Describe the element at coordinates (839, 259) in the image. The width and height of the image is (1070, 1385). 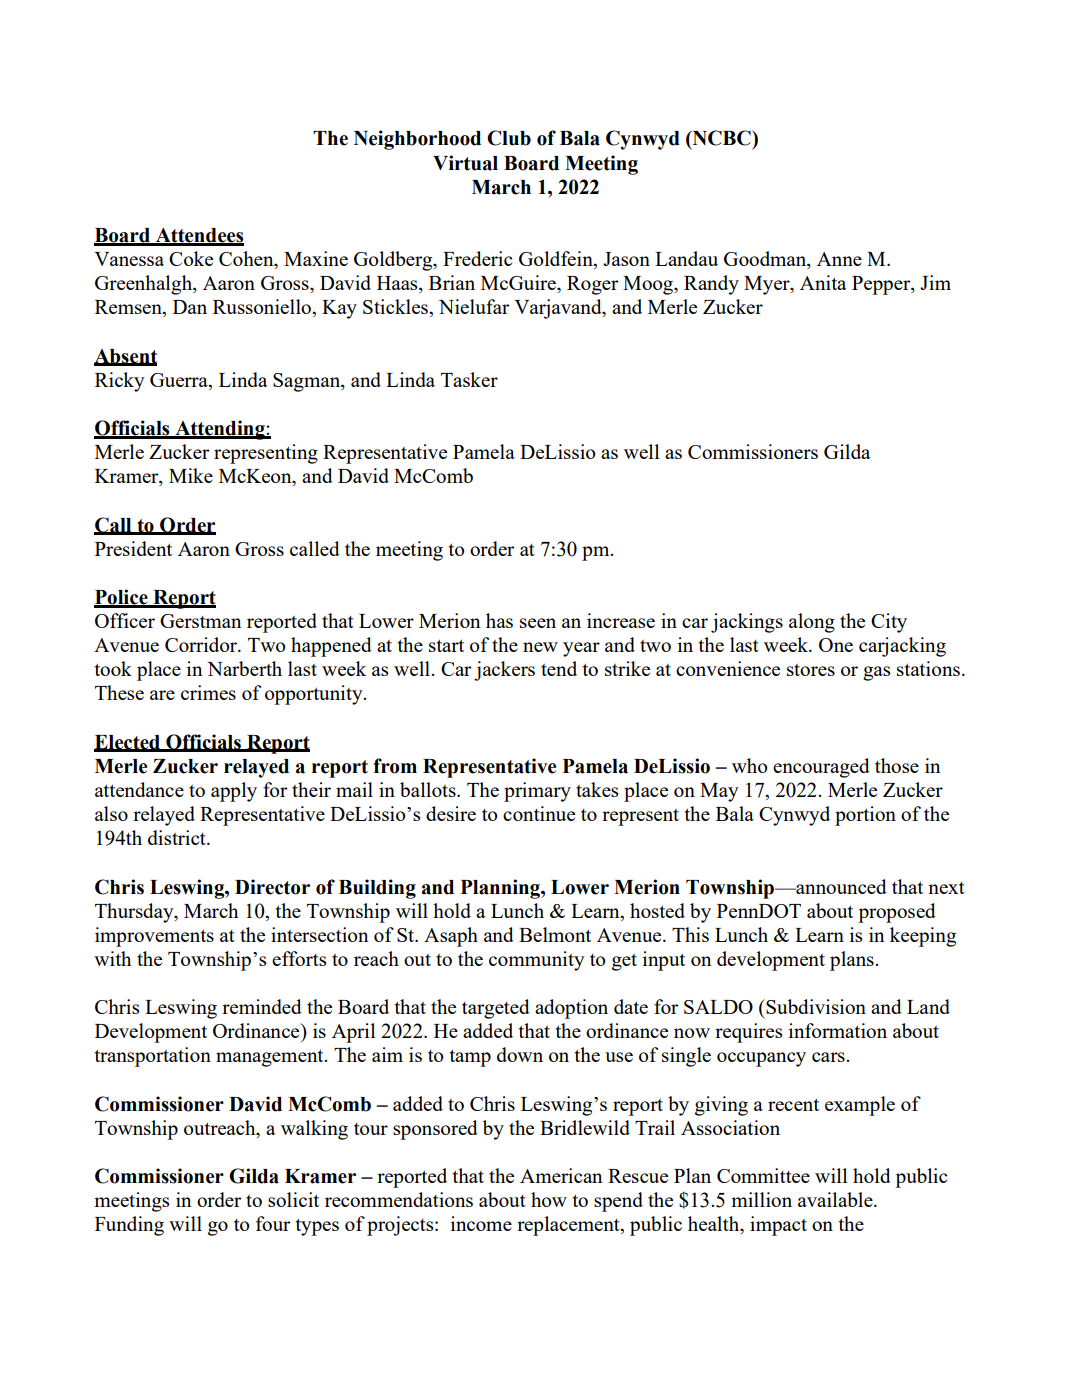
I see `Anne` at that location.
